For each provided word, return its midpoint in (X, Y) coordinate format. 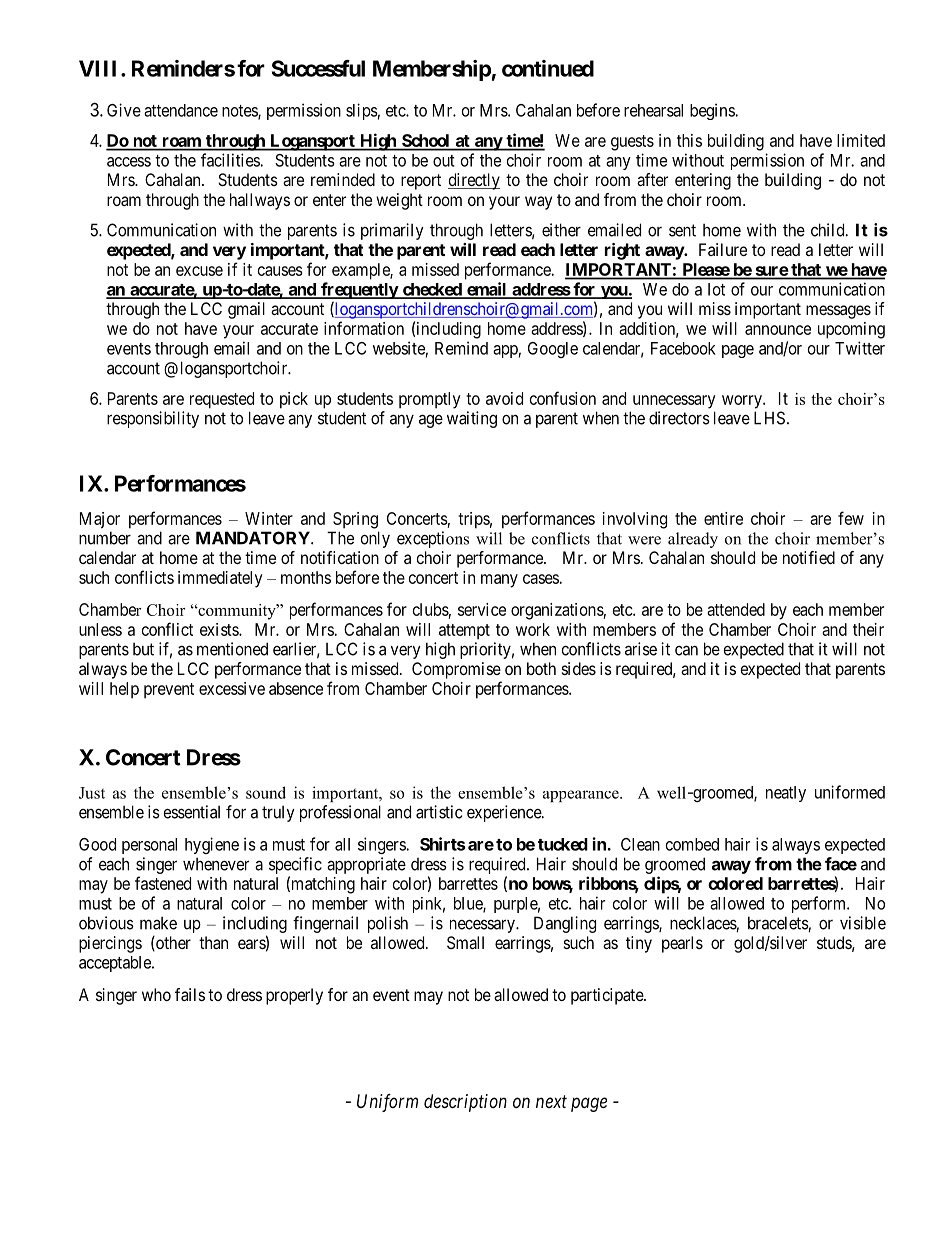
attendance (181, 110)
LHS (769, 418)
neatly (786, 794)
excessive (232, 688)
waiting (472, 419)
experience (505, 813)
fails (190, 994)
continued (548, 68)
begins (713, 111)
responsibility (153, 419)
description (465, 1103)
